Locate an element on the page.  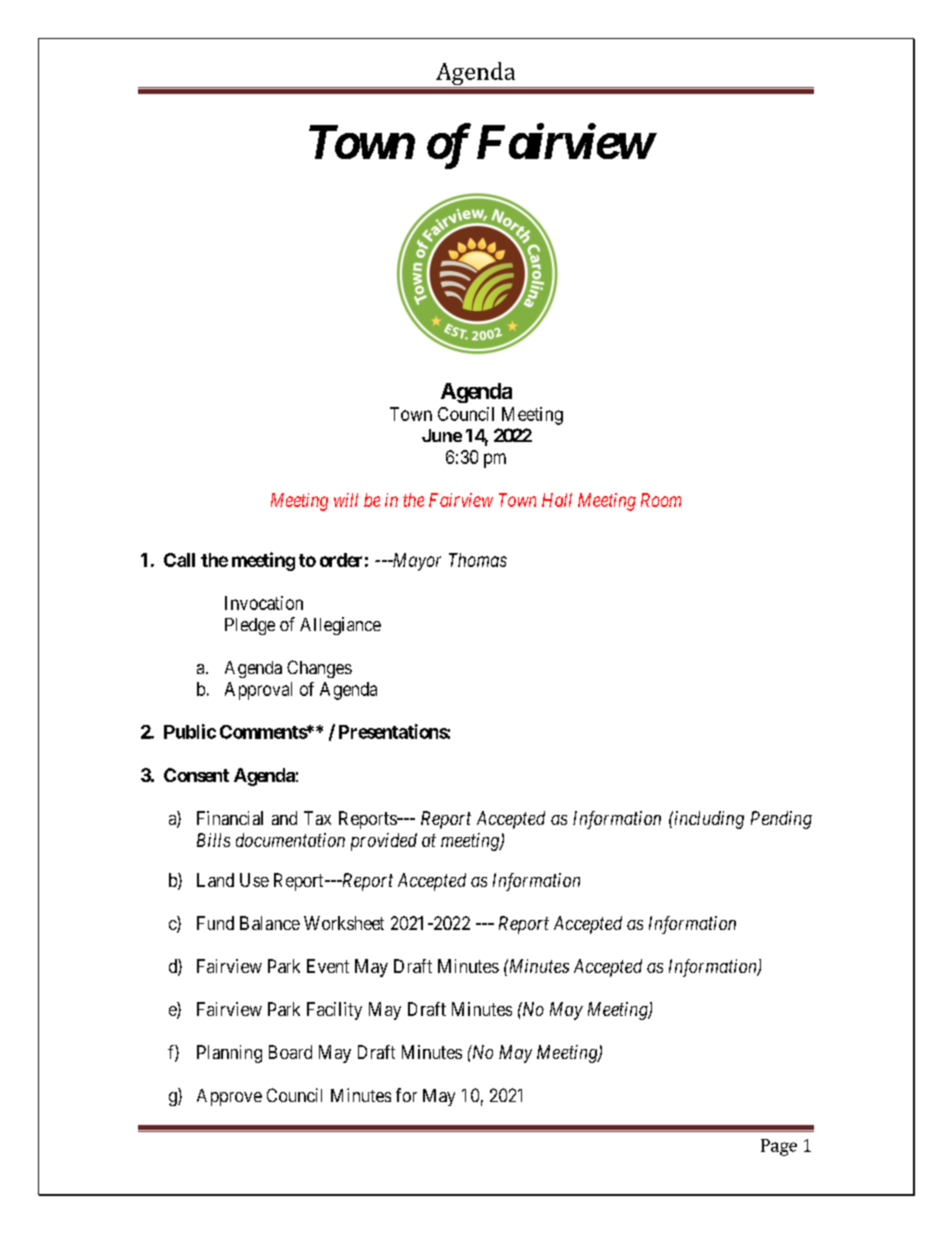
Page is located at coordinates (779, 1147).
